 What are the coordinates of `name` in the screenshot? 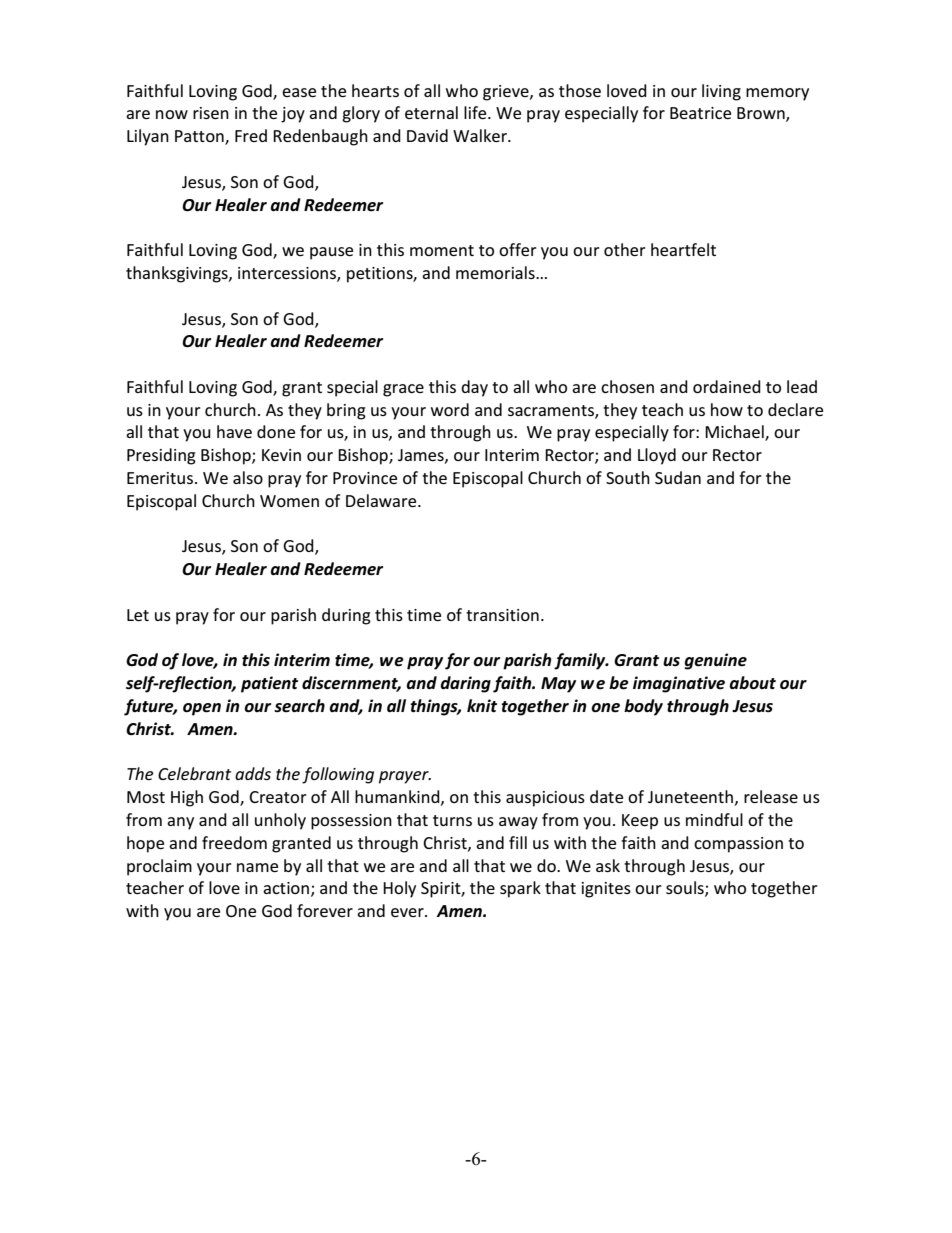 It's located at (257, 867).
